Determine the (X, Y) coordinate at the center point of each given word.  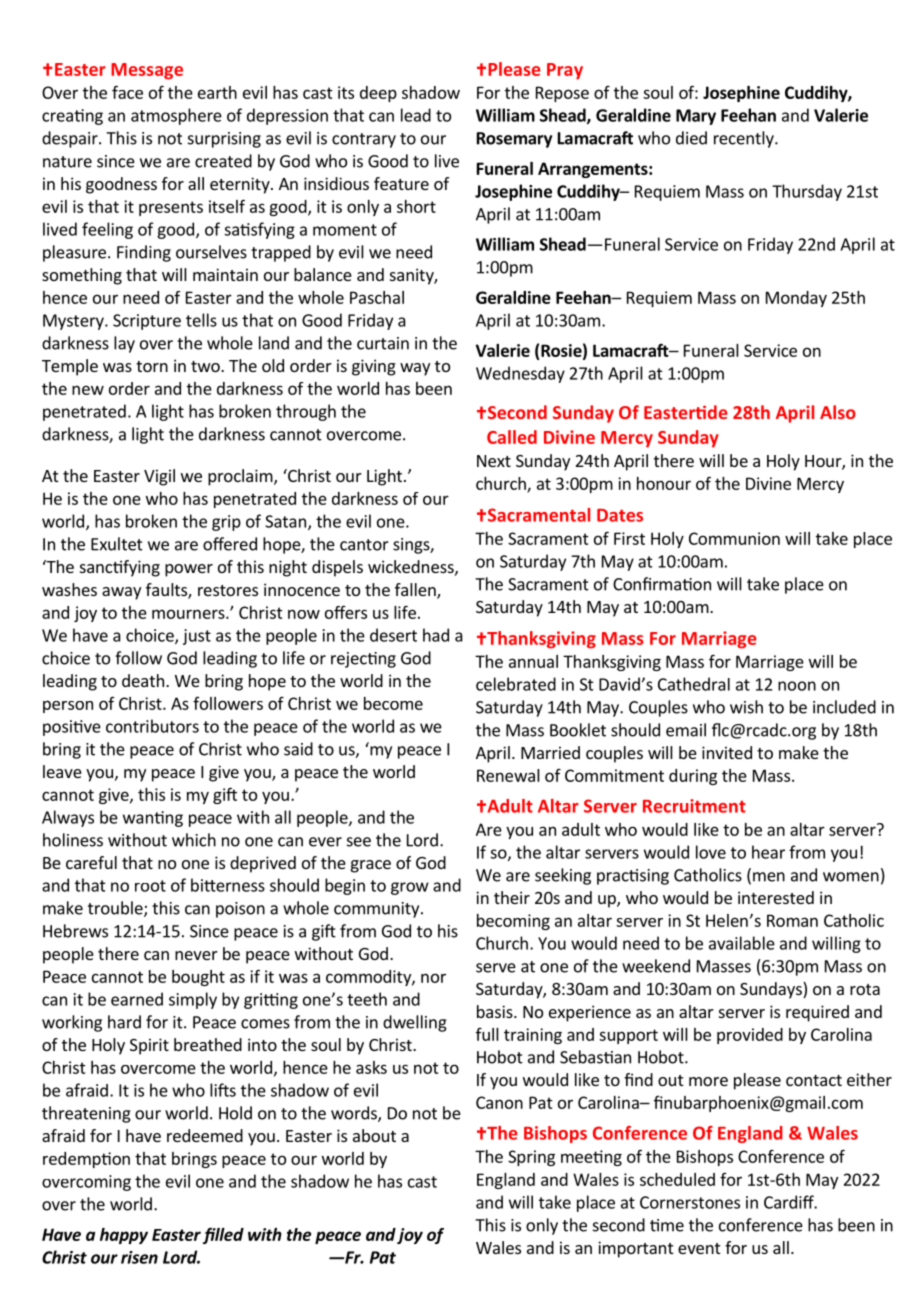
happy (124, 1236)
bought (198, 978)
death (143, 680)
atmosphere (176, 116)
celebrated (516, 684)
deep (378, 94)
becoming (513, 922)
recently (745, 139)
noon (797, 686)
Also (838, 412)
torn (152, 366)
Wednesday (520, 374)
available (742, 943)
